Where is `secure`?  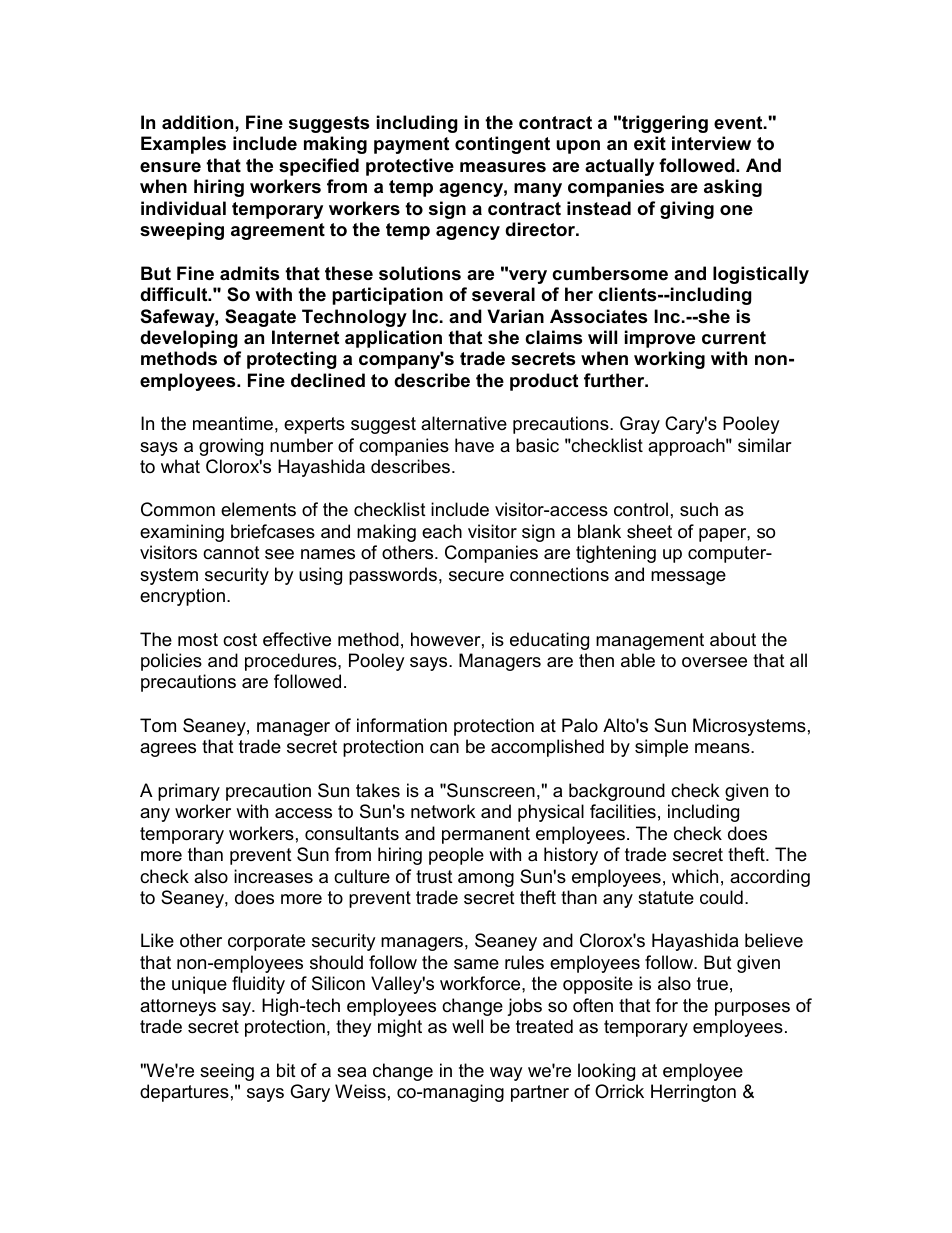 secure is located at coordinates (476, 576).
